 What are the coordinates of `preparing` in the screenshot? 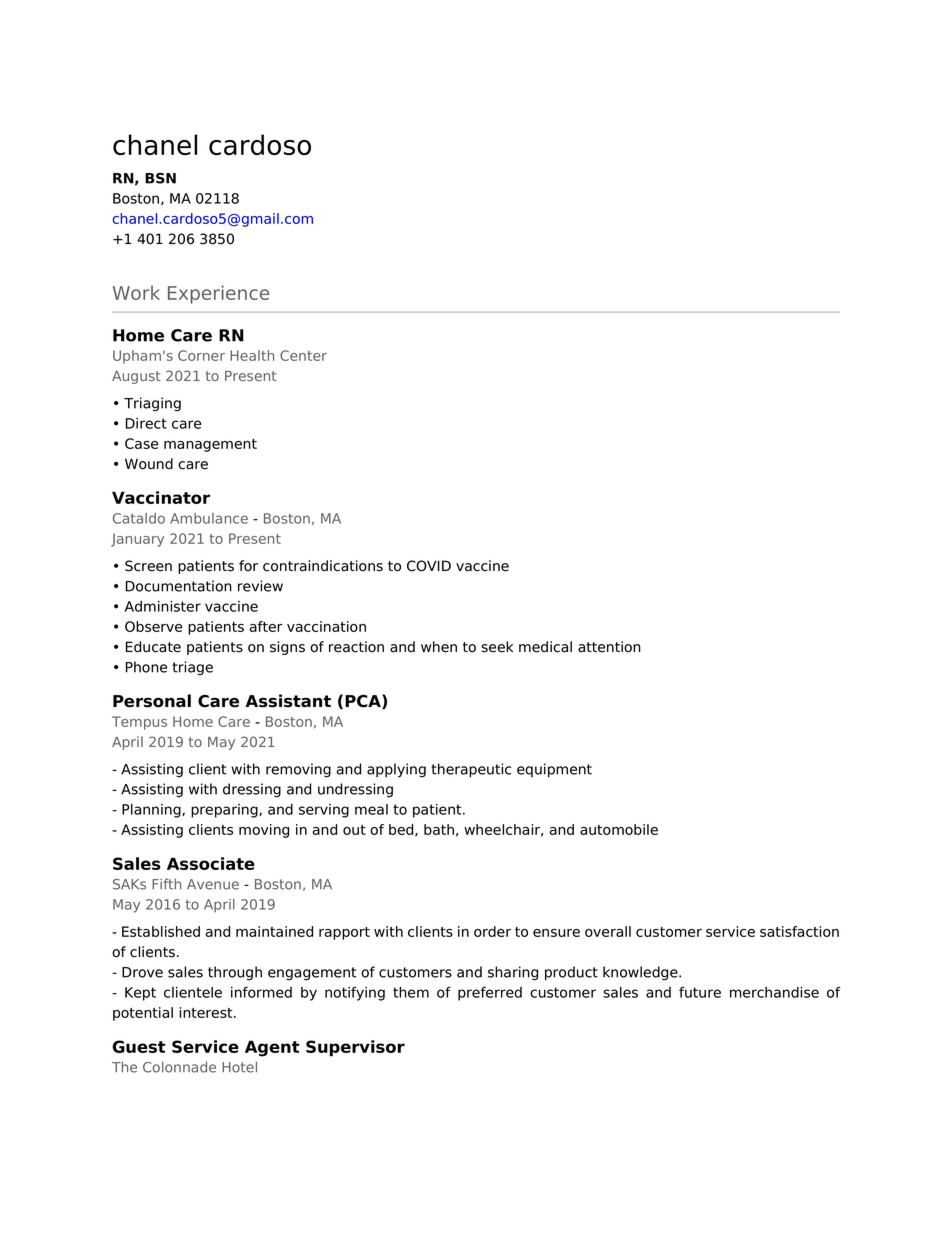 It's located at (225, 811).
